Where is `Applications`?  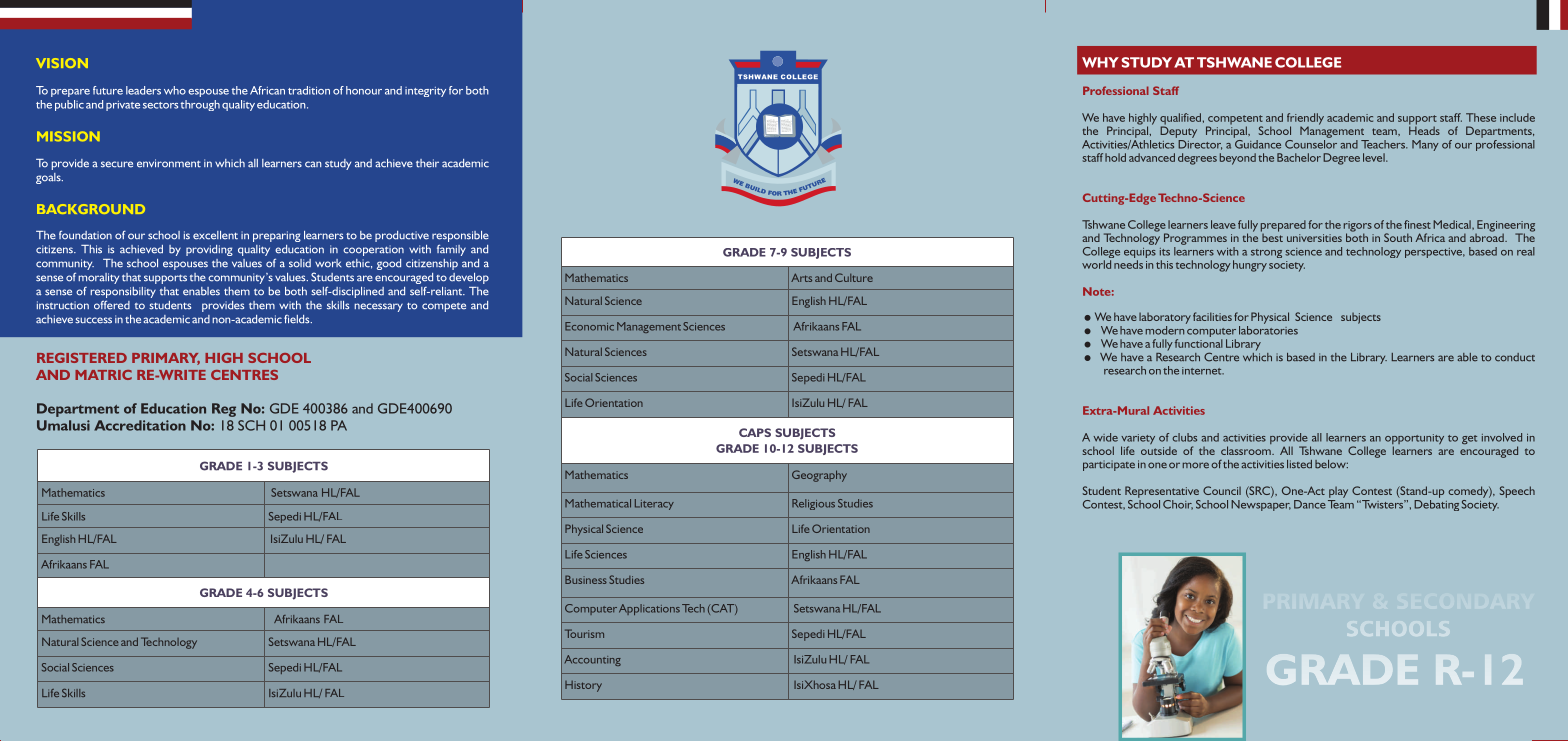 Applications is located at coordinates (649, 609).
